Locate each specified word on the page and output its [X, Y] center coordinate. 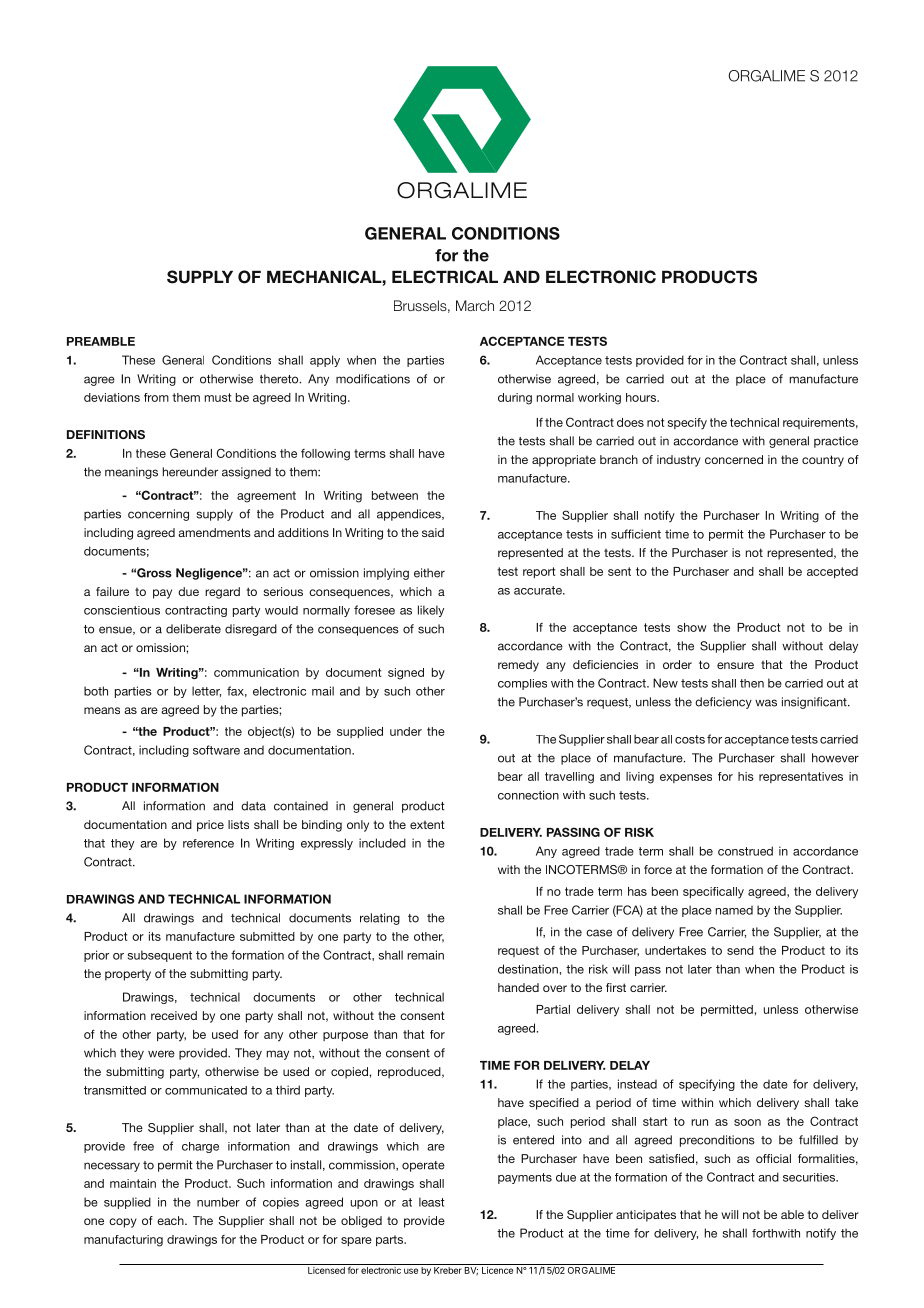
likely [431, 611]
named [734, 910]
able [792, 1214]
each [171, 1220]
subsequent [160, 956]
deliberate [193, 629]
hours [642, 397]
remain [425, 955]
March [475, 305]
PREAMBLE [101, 341]
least [432, 1202]
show [692, 627]
